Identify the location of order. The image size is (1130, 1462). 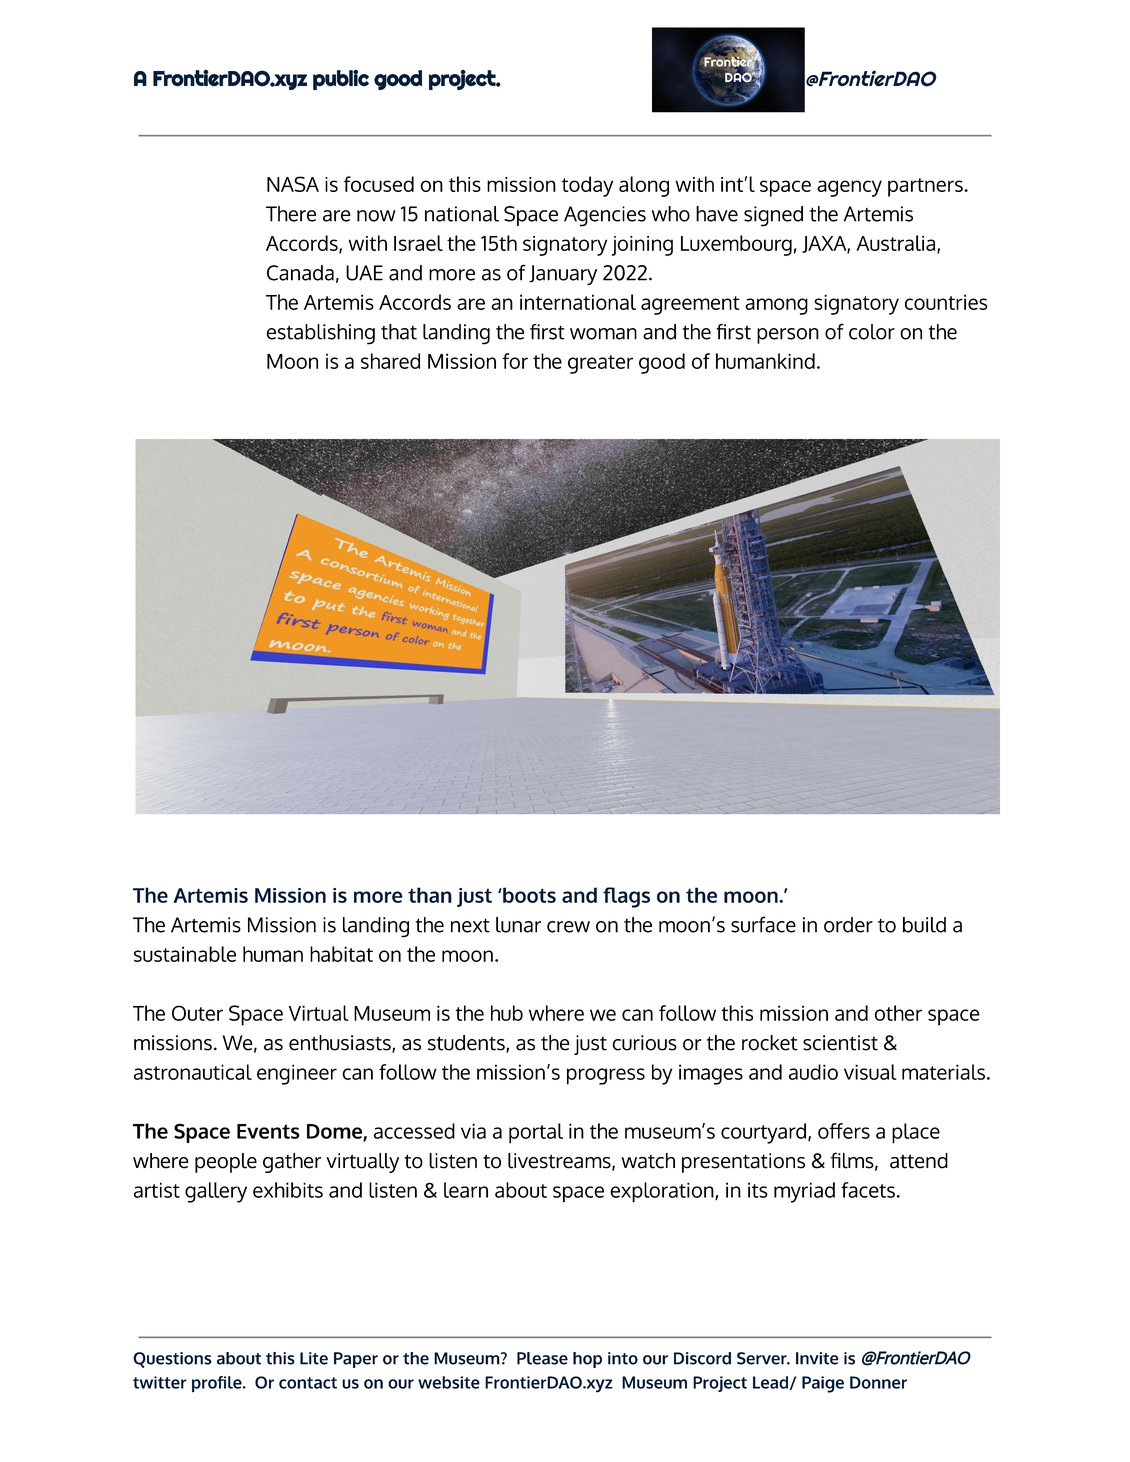
(848, 925).
